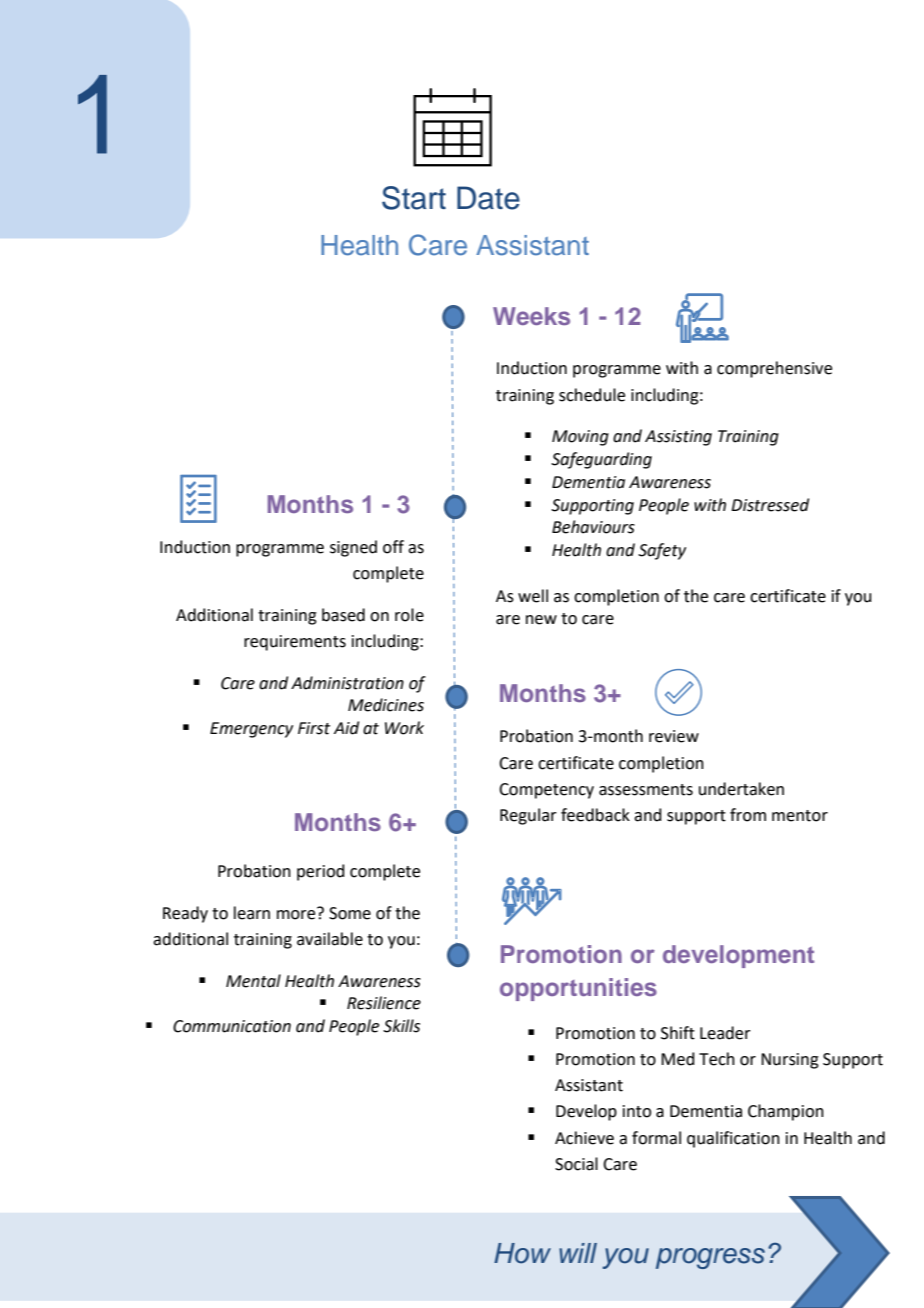 The image size is (924, 1308). I want to click on signed, so click(353, 548).
